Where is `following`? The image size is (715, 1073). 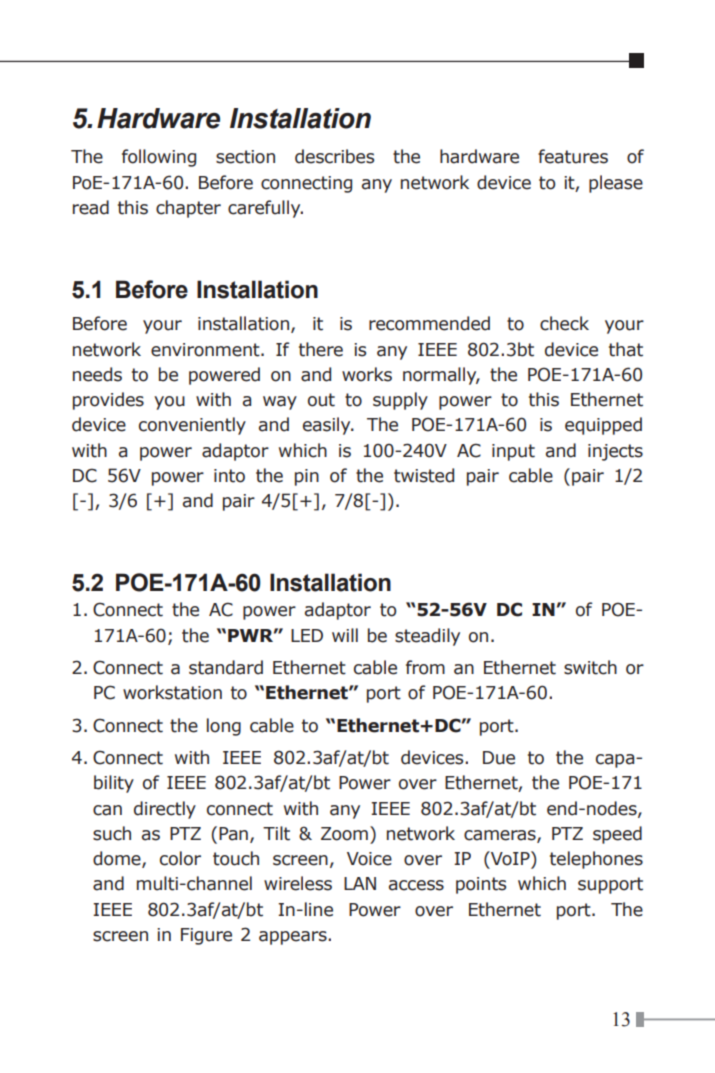 following is located at coordinates (159, 158).
